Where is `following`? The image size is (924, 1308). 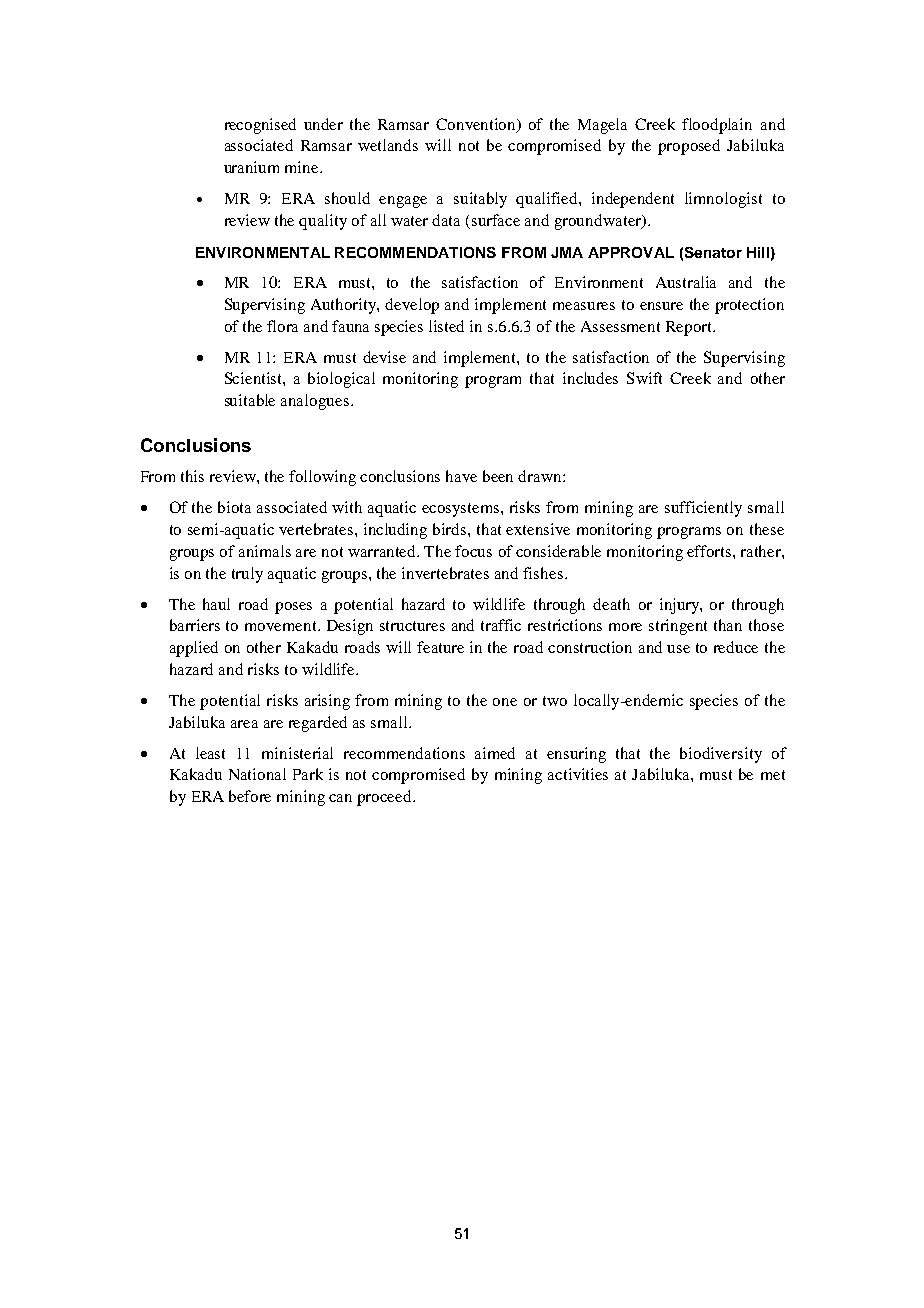 following is located at coordinates (322, 478).
